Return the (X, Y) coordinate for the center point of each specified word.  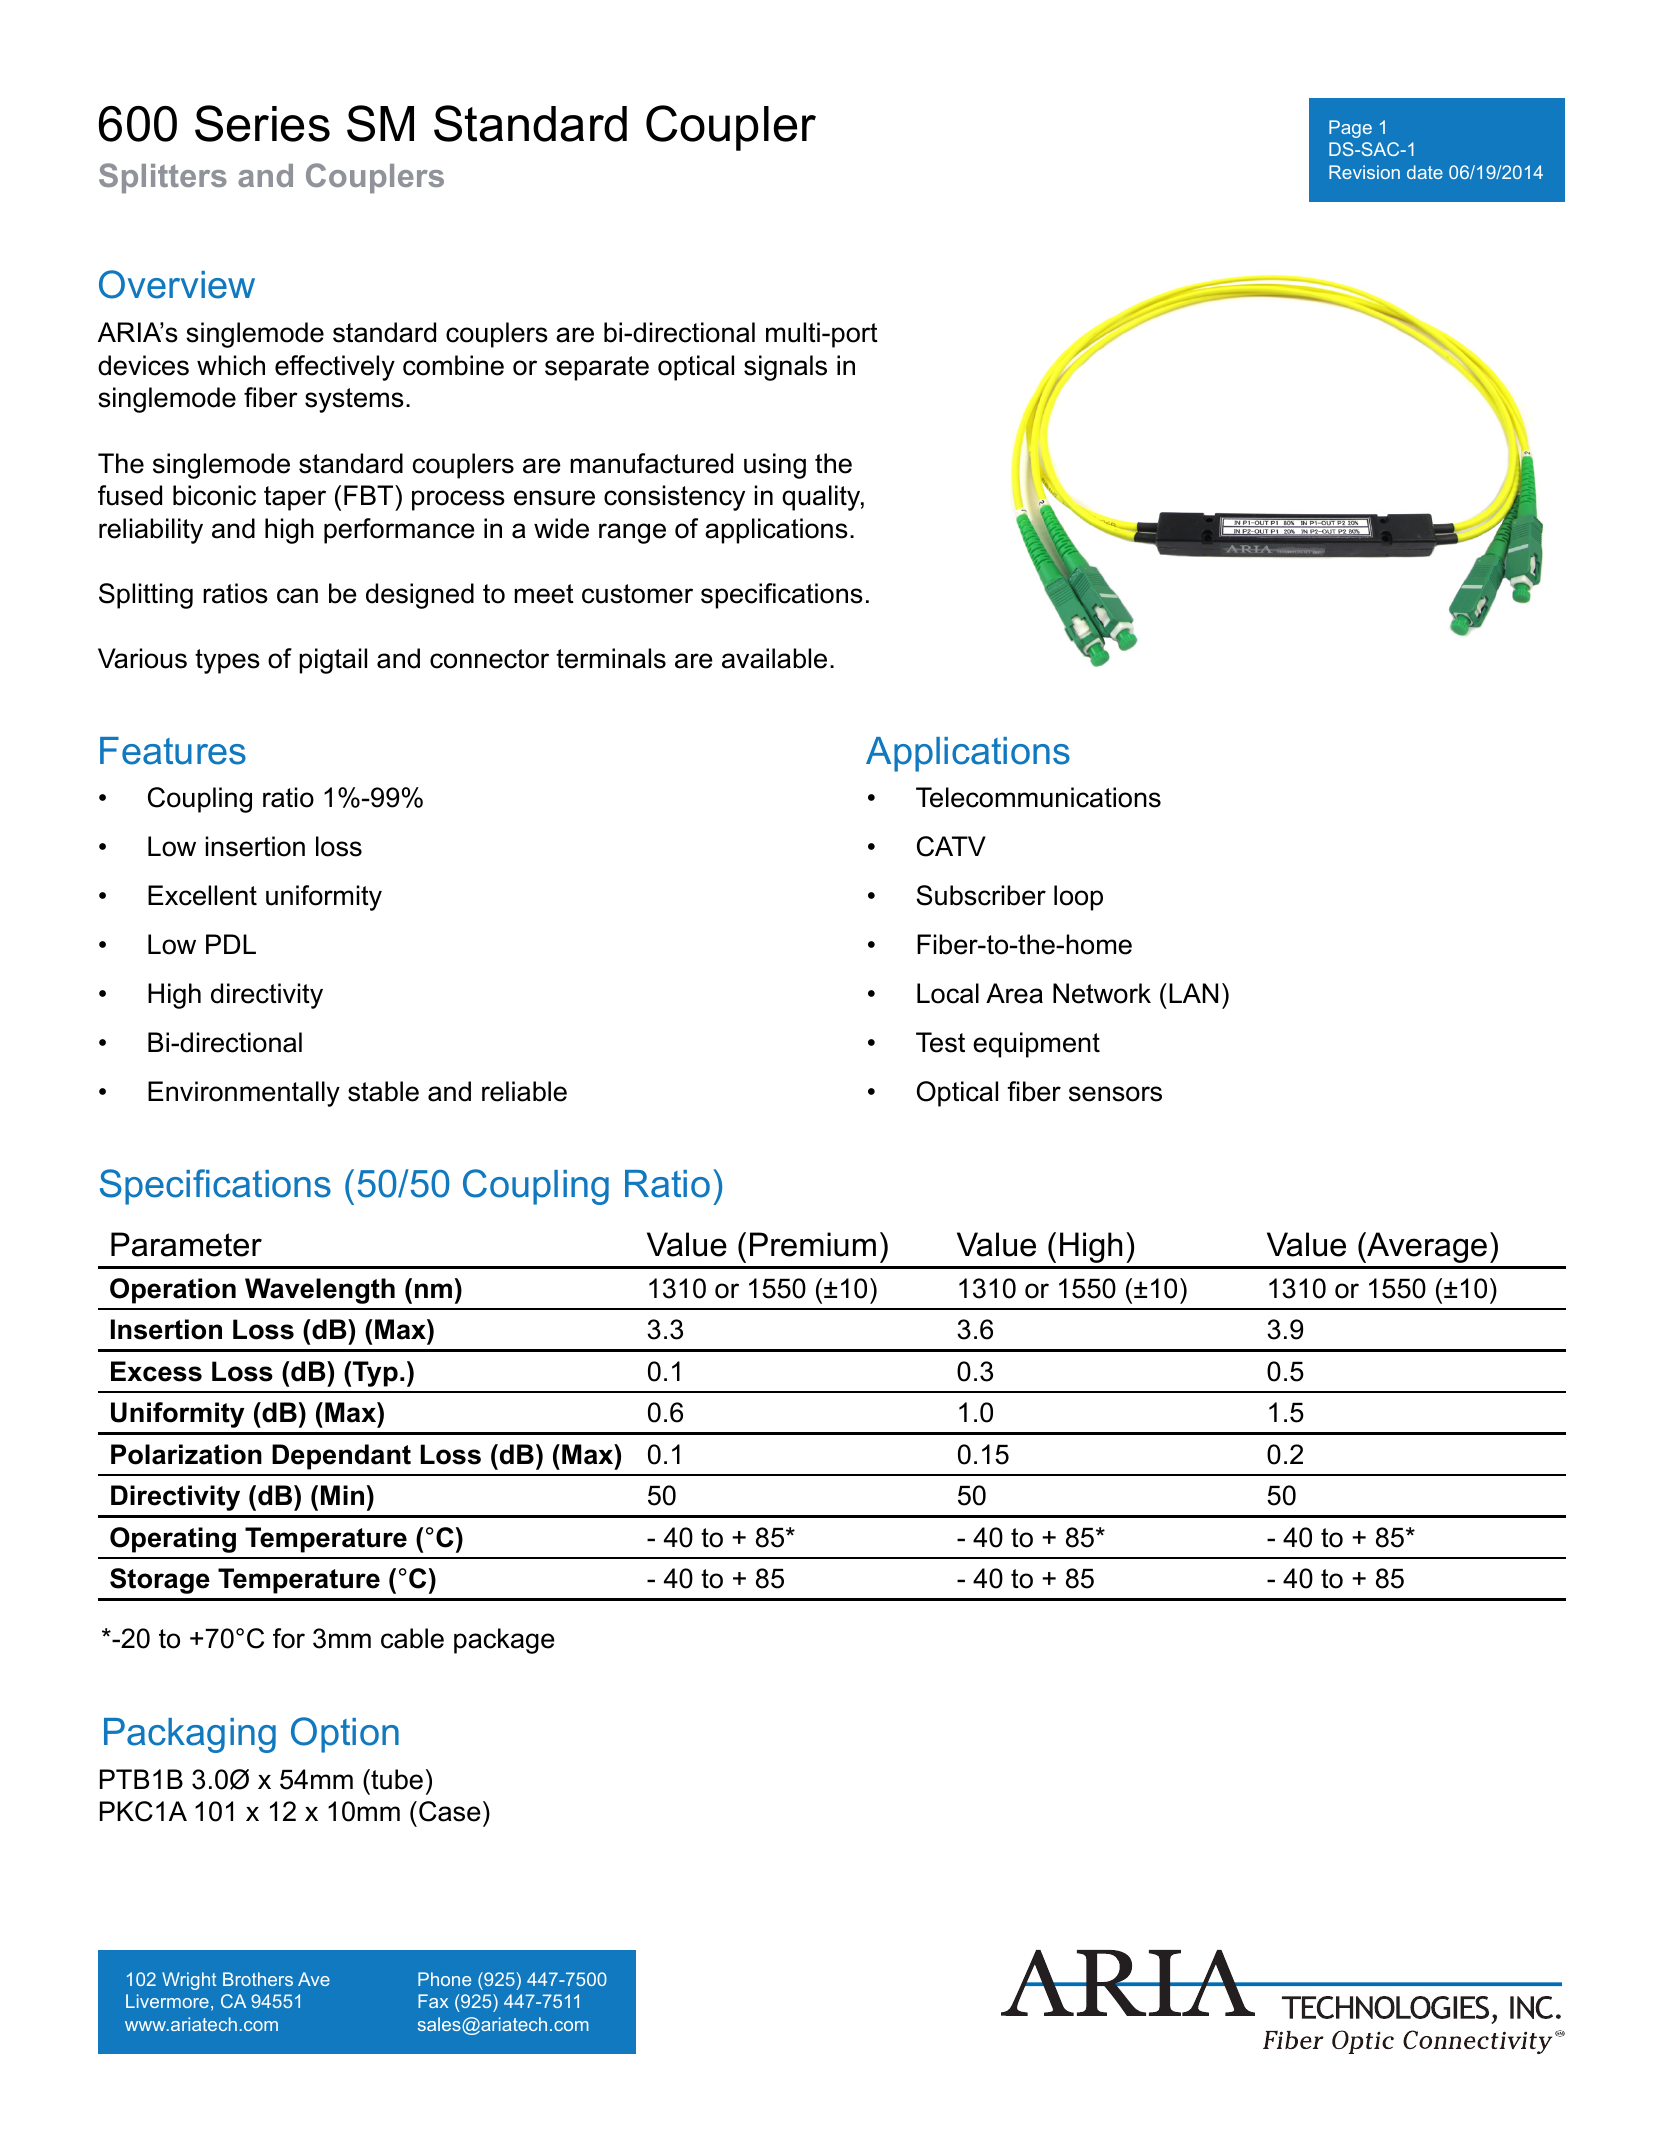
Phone (444, 1979)
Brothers (258, 1979)
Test (940, 1042)
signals (785, 368)
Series (262, 123)
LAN (1193, 993)
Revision (1364, 172)
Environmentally (244, 1094)
